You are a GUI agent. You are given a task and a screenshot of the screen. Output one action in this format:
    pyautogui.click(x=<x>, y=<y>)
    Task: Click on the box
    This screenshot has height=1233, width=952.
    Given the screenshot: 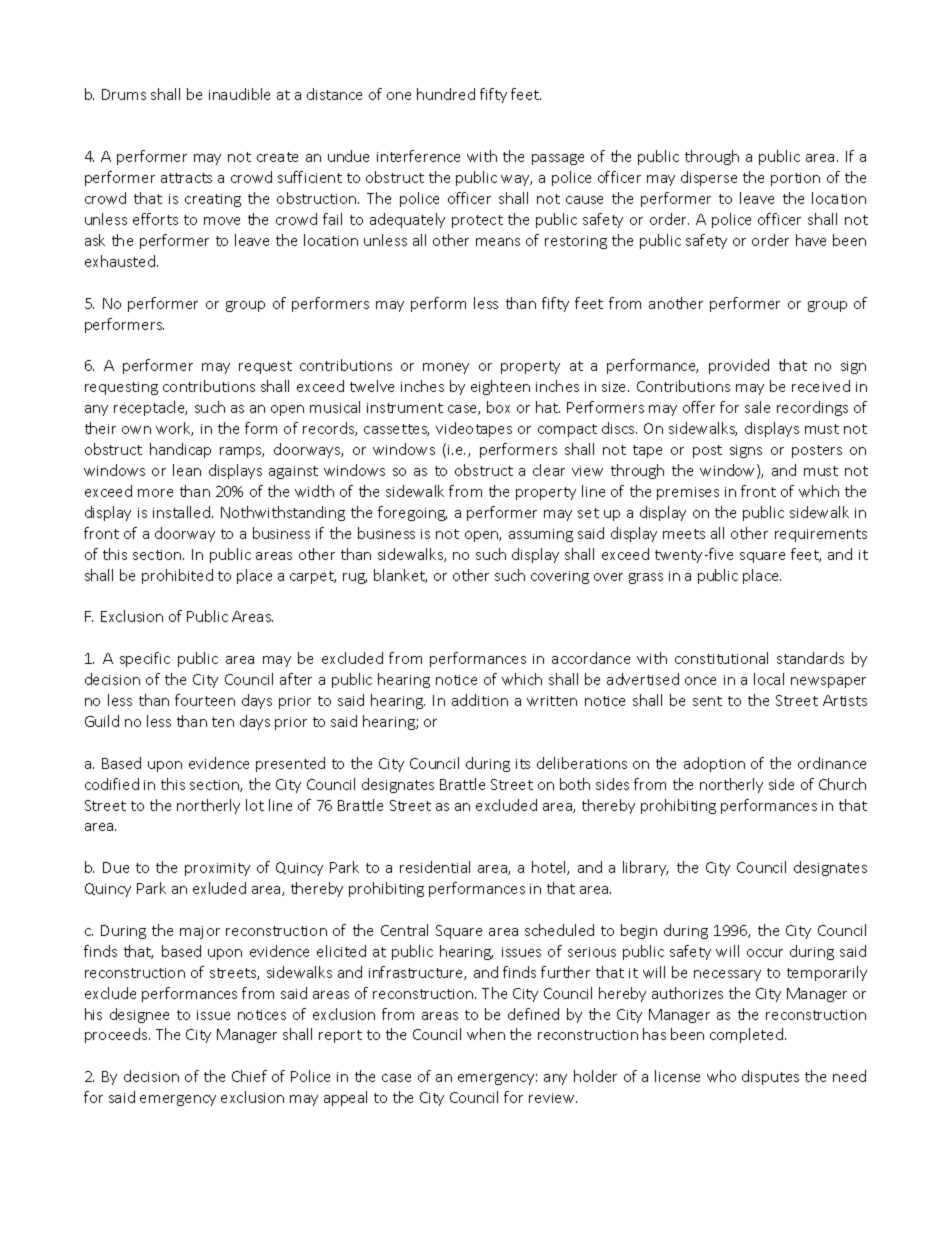 What is the action you would take?
    pyautogui.click(x=498, y=407)
